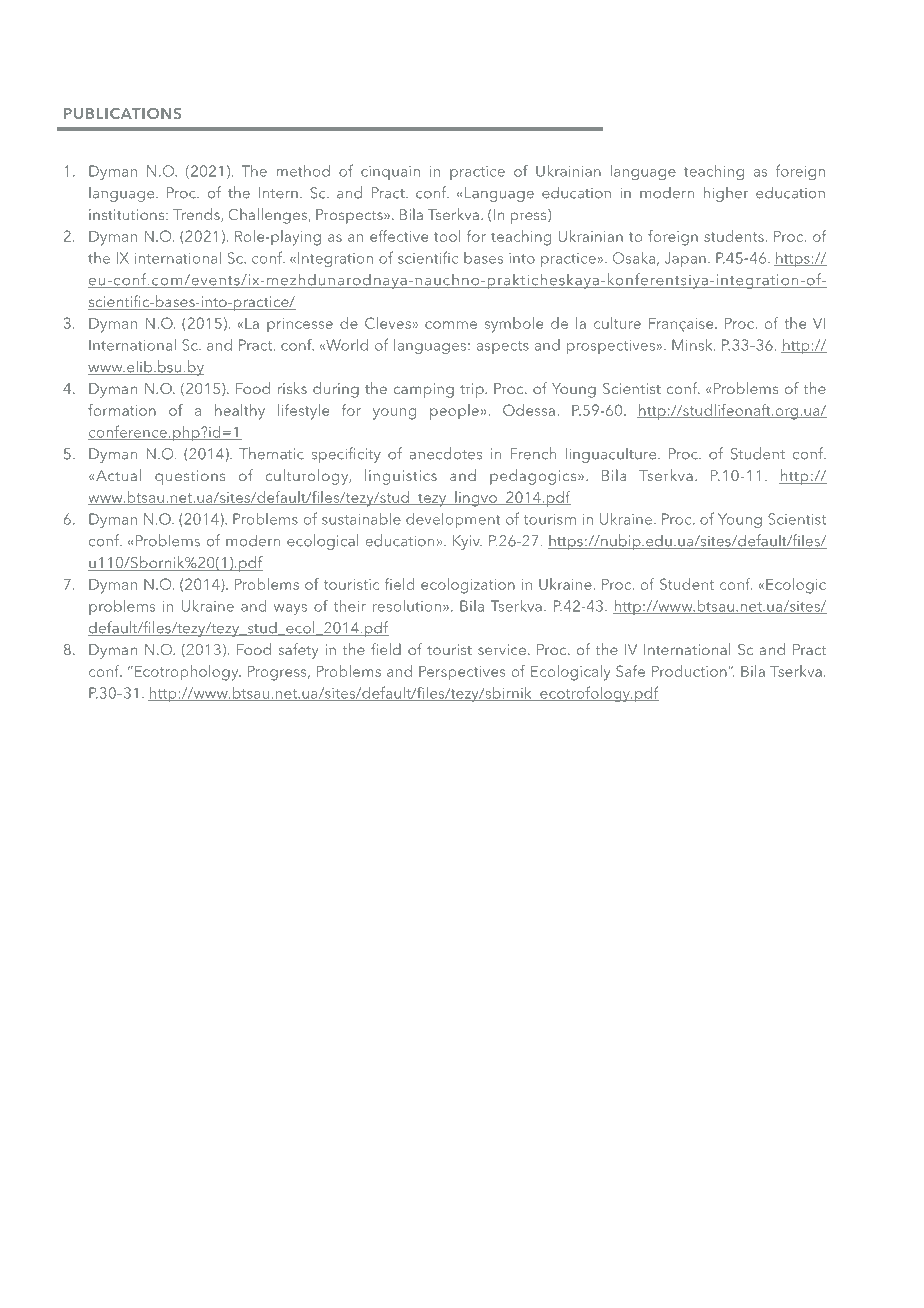  I want to click on healthy, so click(240, 412).
